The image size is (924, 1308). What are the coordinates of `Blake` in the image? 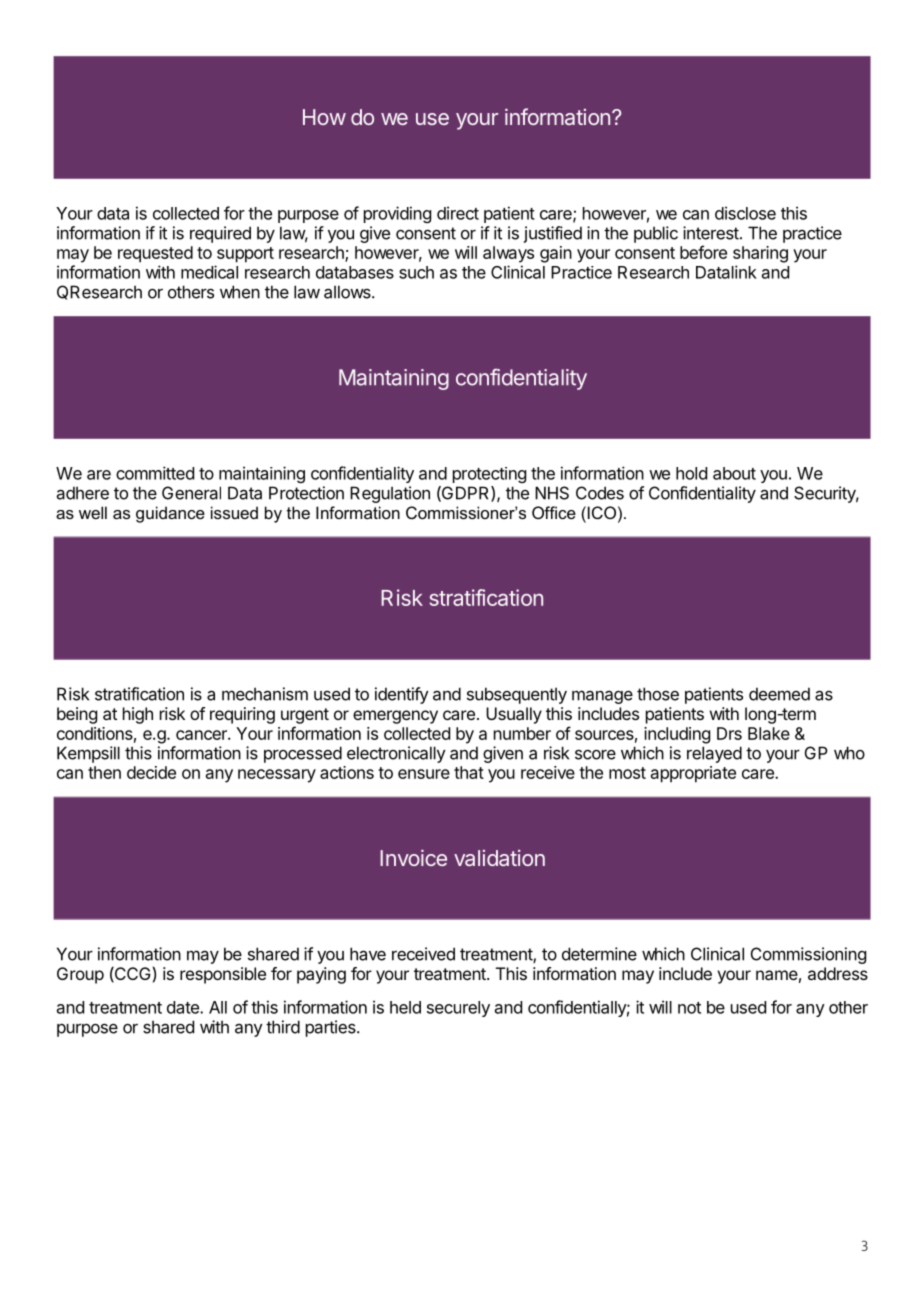 It's located at (769, 733).
